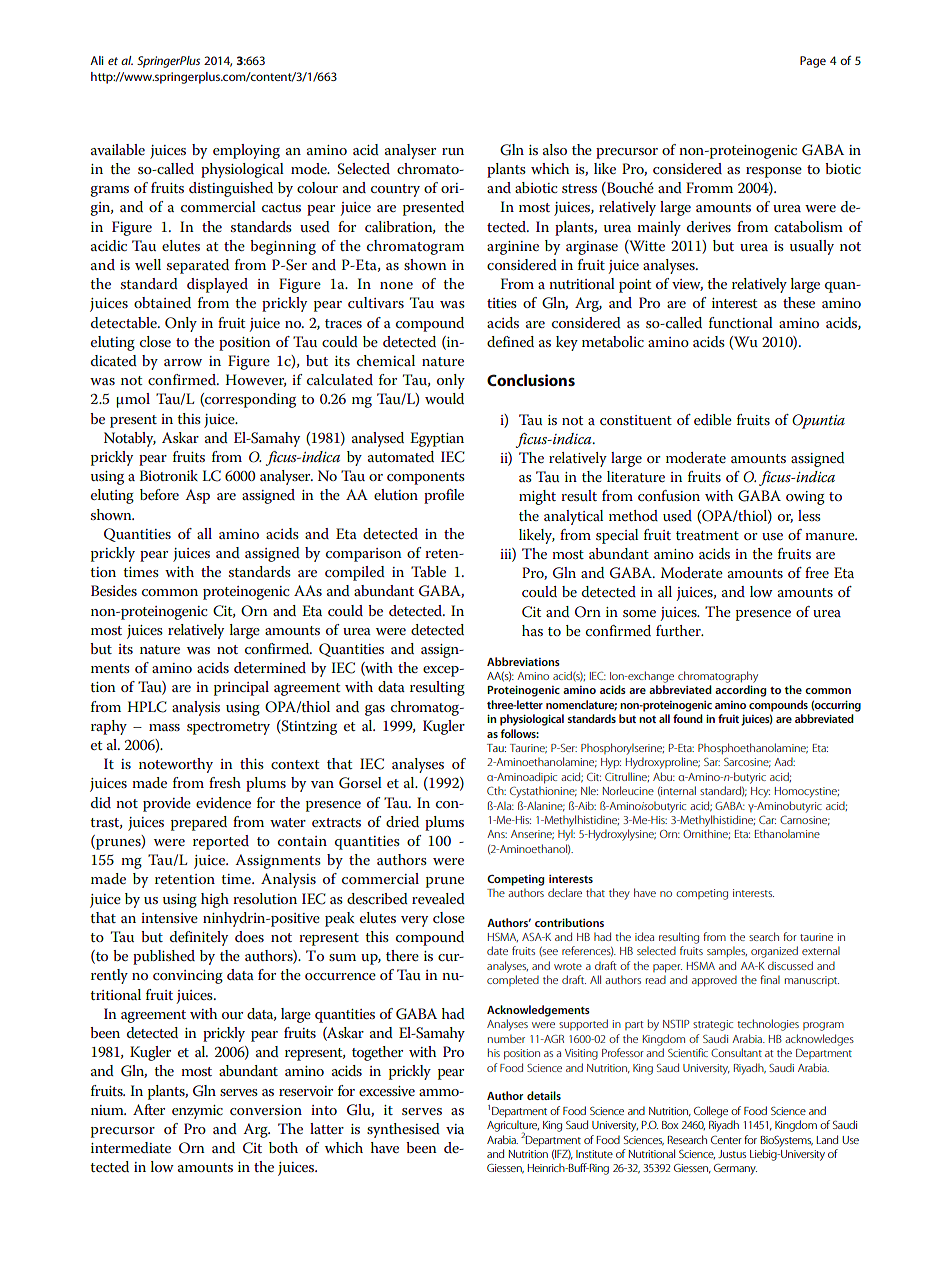  I want to click on Hcy, so click(760, 792).
